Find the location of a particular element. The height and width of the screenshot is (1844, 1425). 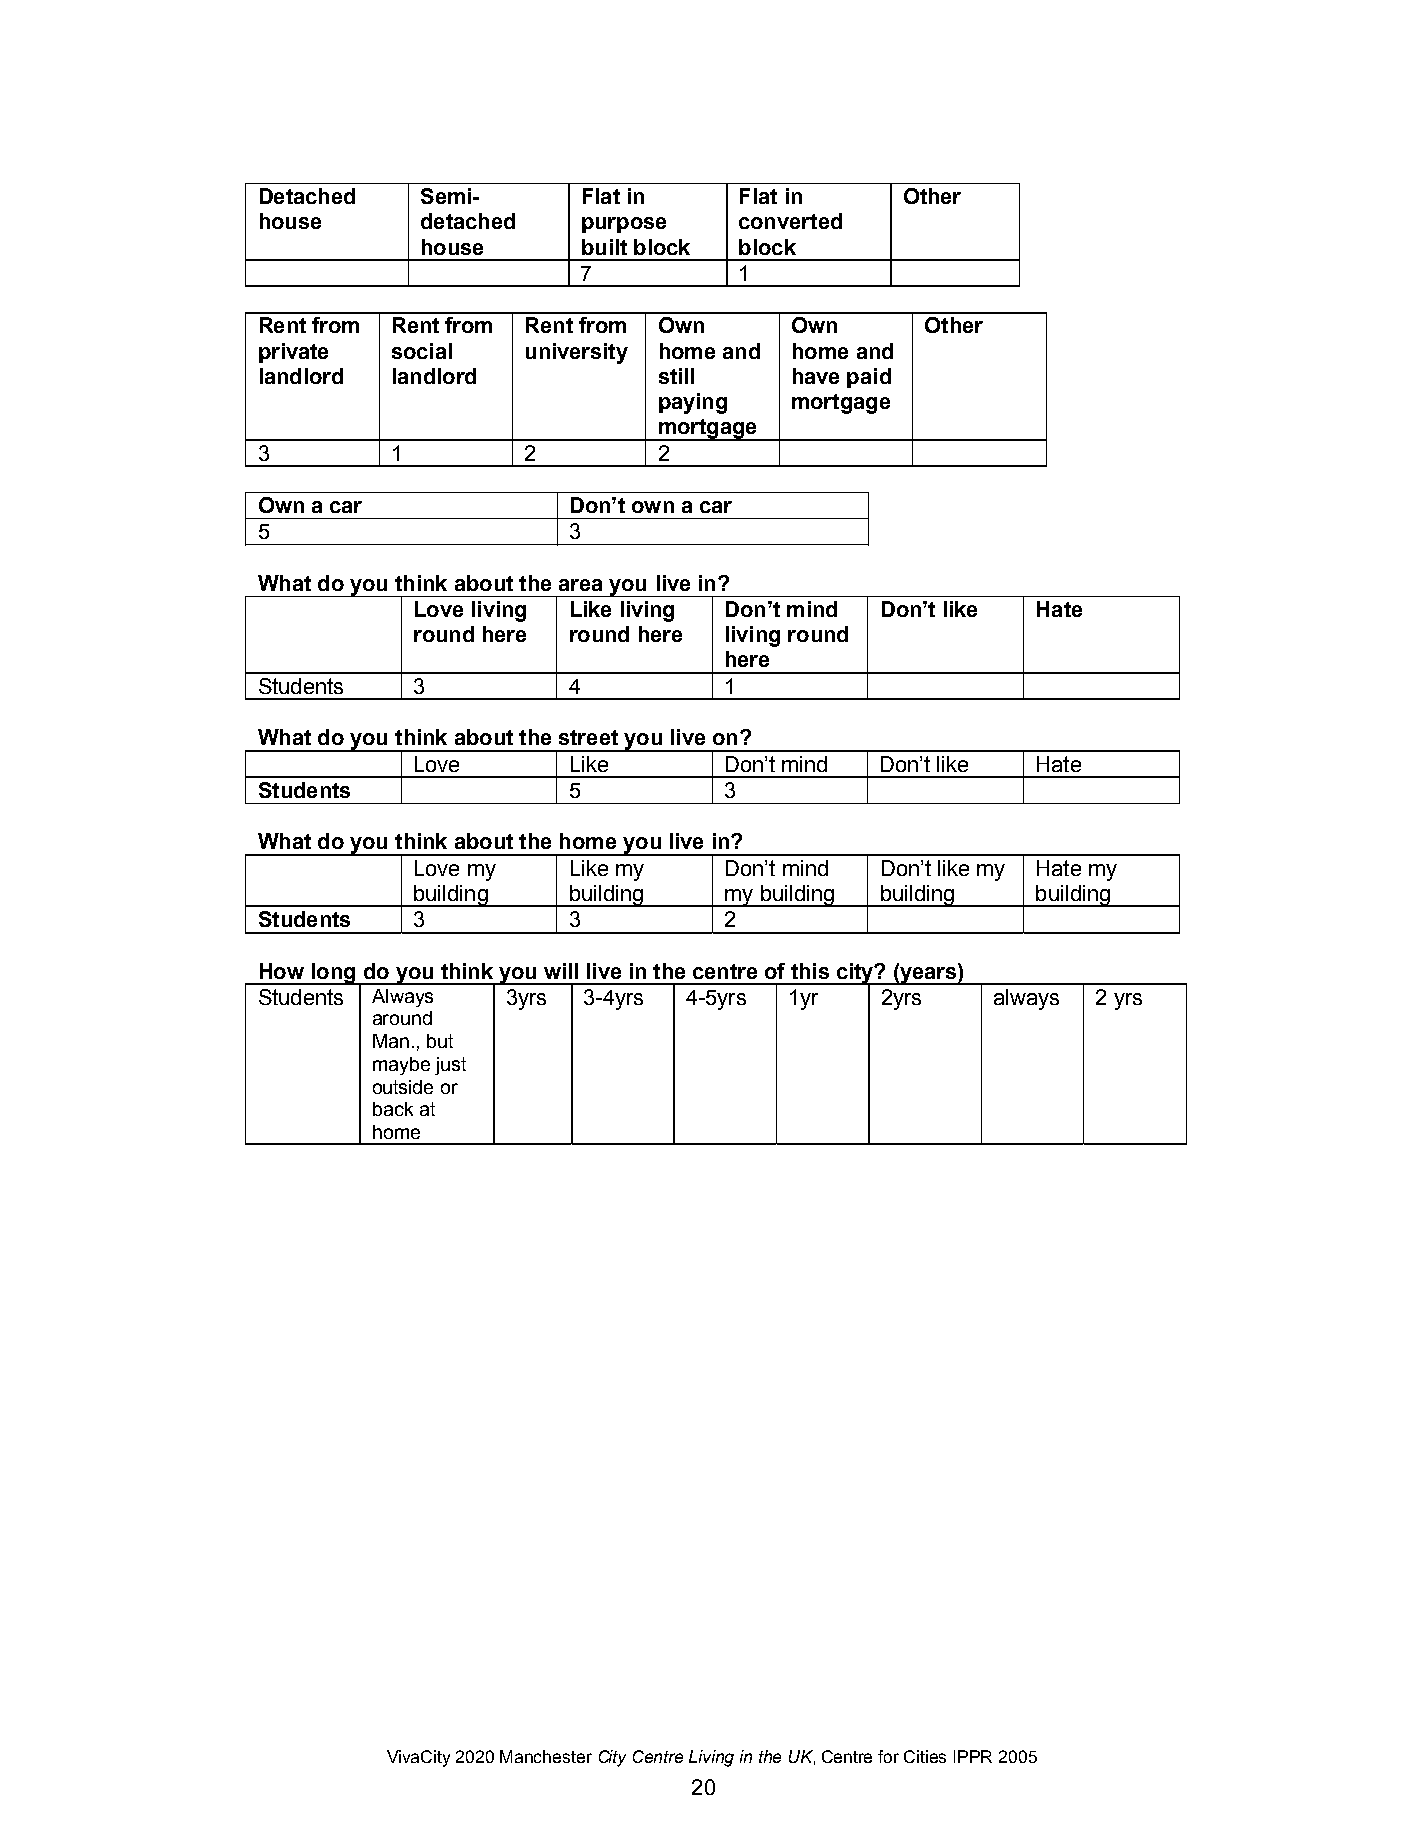

for is located at coordinates (888, 1756).
